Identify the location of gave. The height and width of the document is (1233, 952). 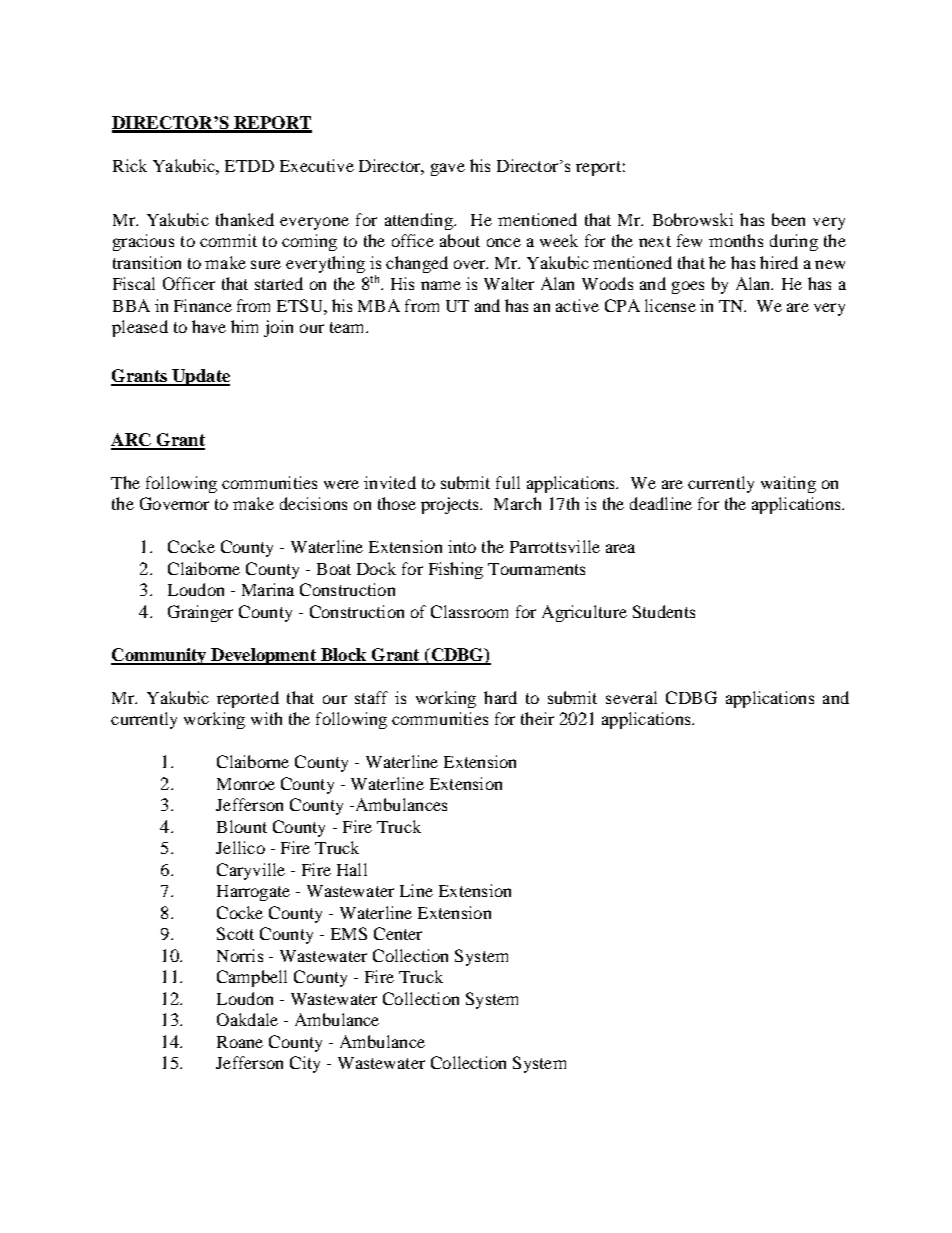
(448, 169).
